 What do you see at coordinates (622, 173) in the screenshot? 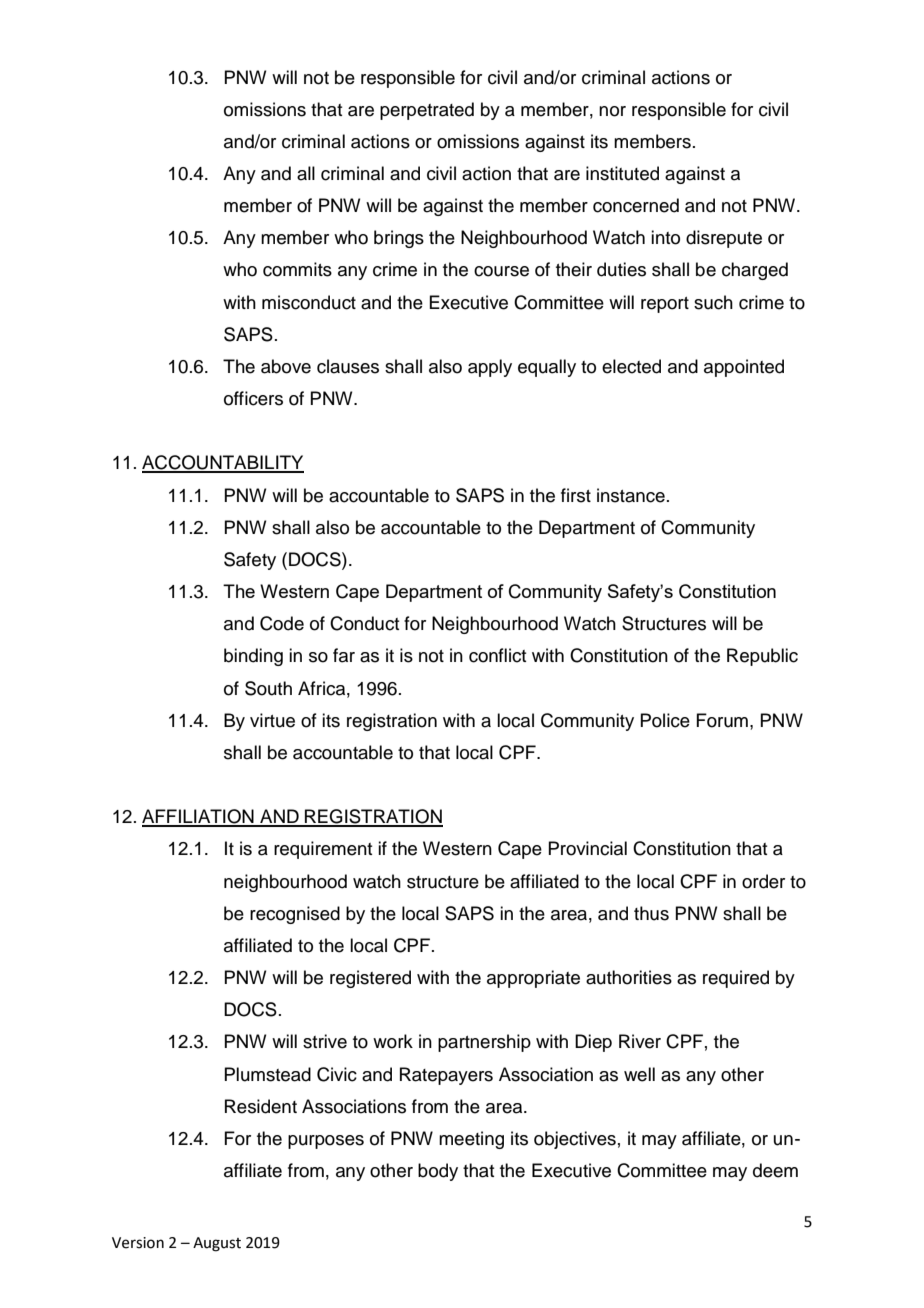
I see `instituted` at bounding box center [622, 173].
